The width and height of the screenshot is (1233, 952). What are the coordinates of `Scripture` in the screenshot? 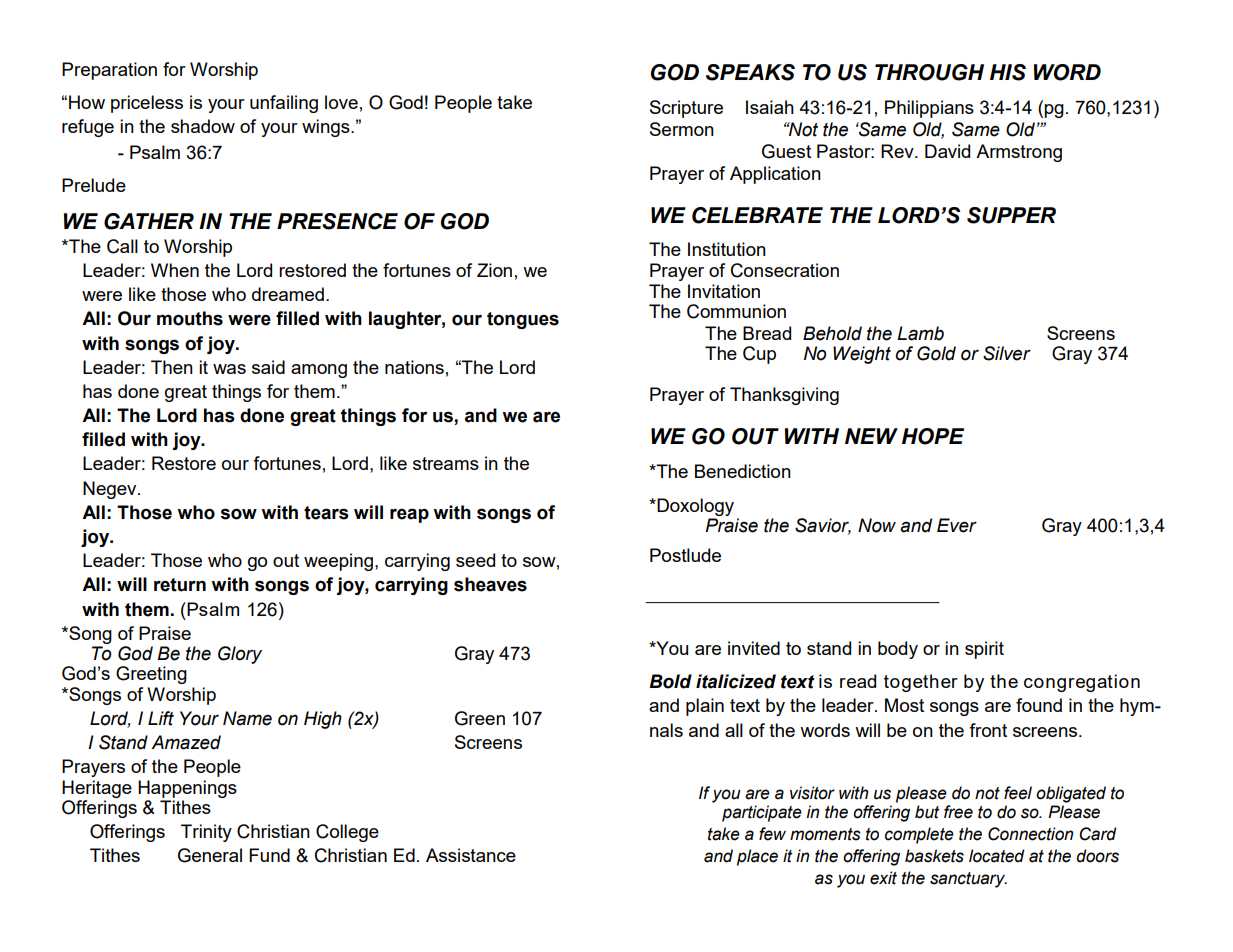 It's located at (686, 109).
